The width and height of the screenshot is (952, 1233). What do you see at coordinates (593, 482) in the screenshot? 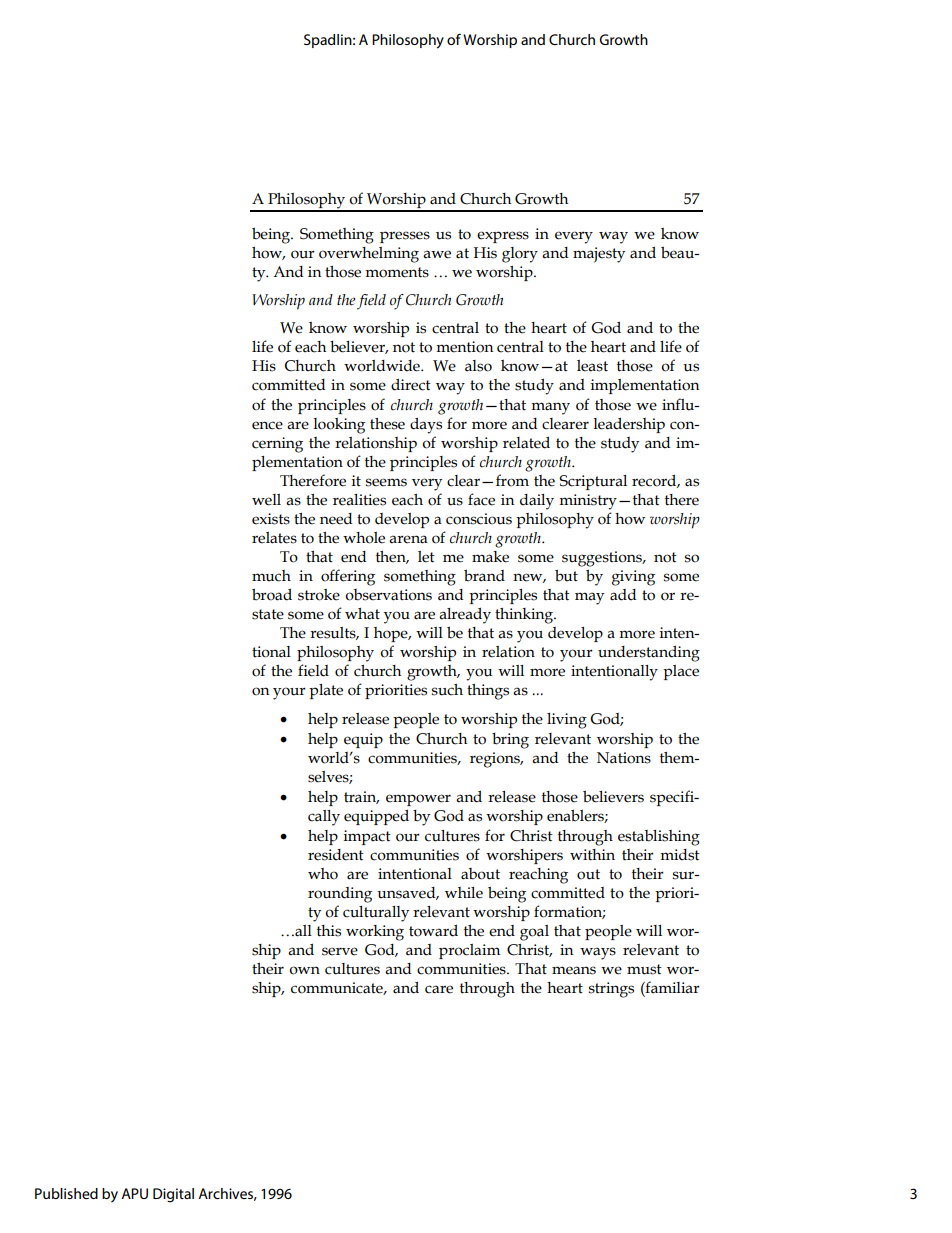
I see `Scriptural` at bounding box center [593, 482].
